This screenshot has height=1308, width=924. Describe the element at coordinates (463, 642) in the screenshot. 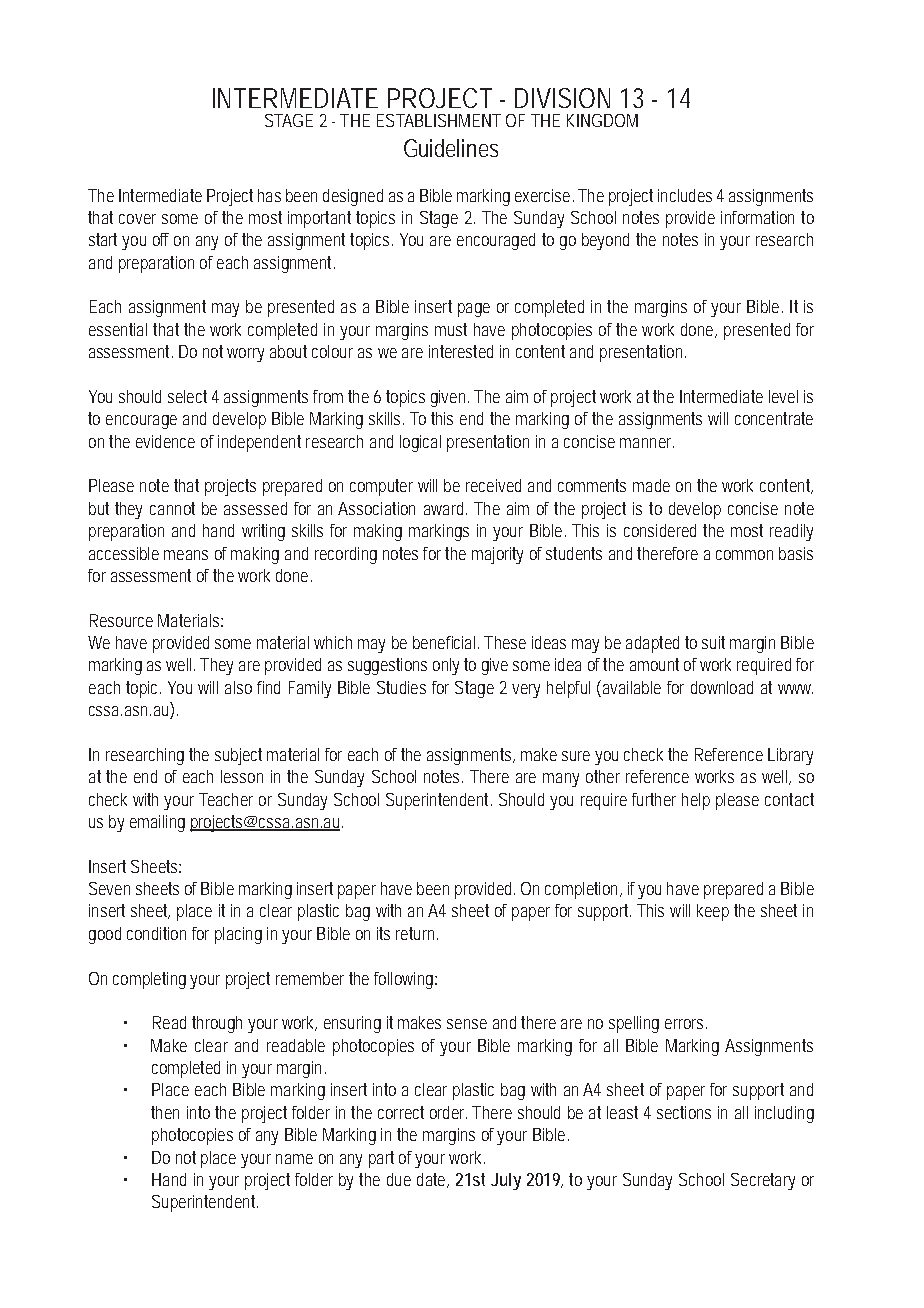

I see `cial` at that location.
